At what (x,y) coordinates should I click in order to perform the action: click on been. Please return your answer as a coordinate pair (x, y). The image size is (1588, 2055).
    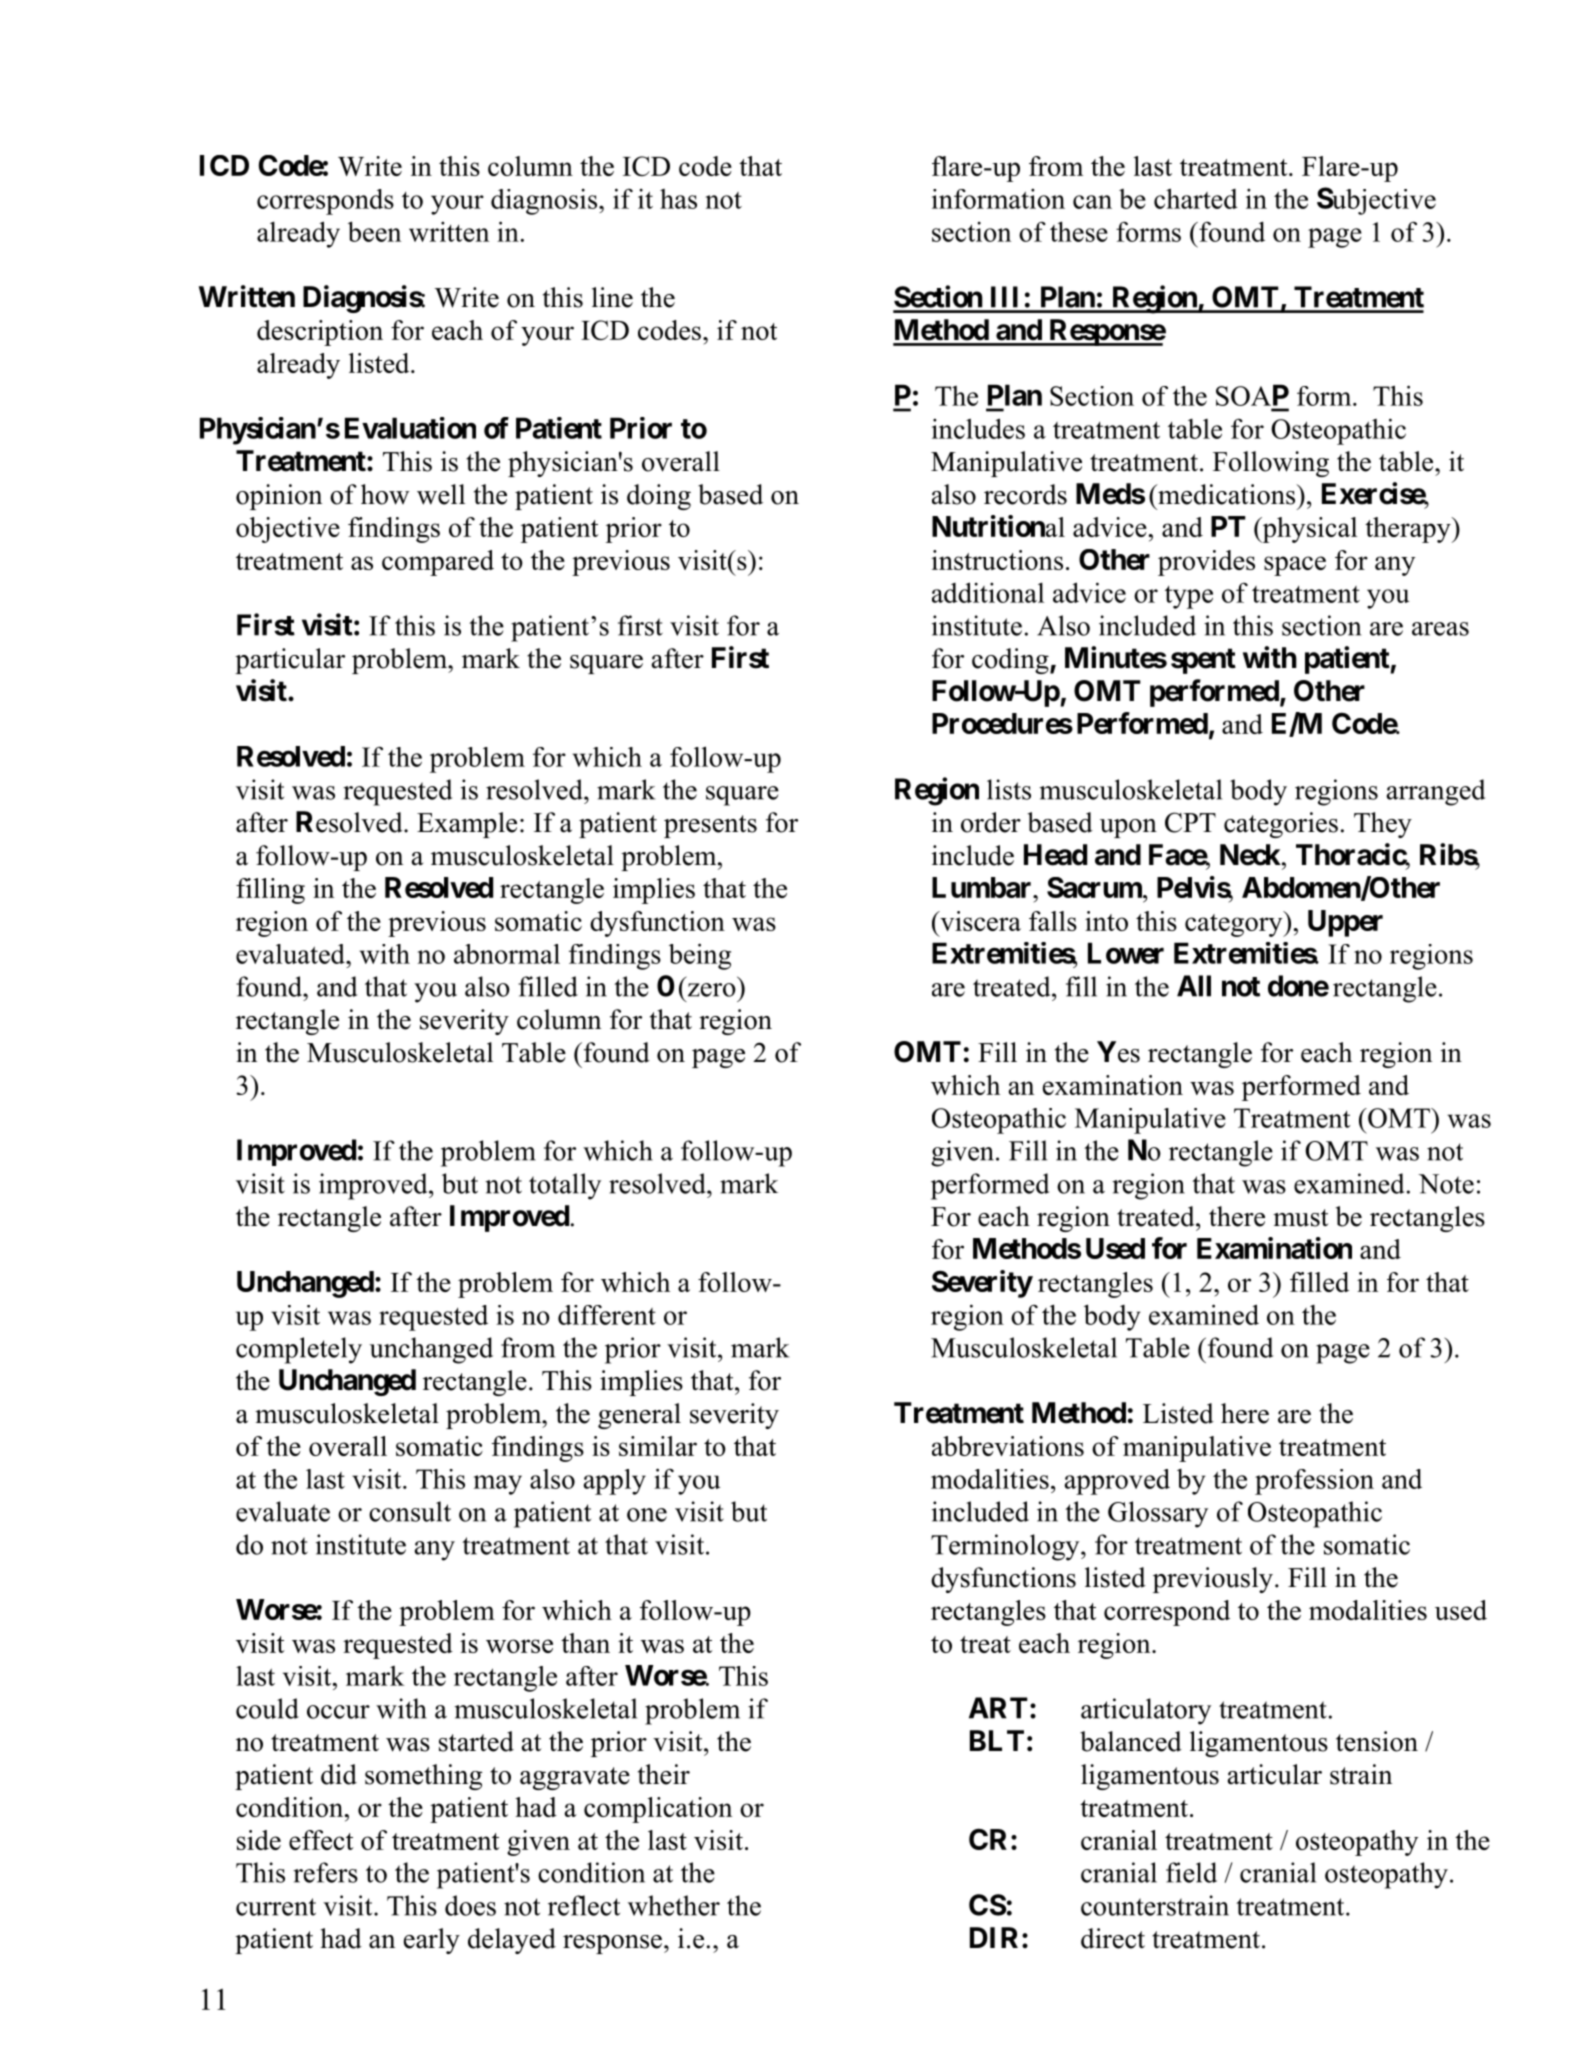
    Looking at the image, I should click on (374, 231).
